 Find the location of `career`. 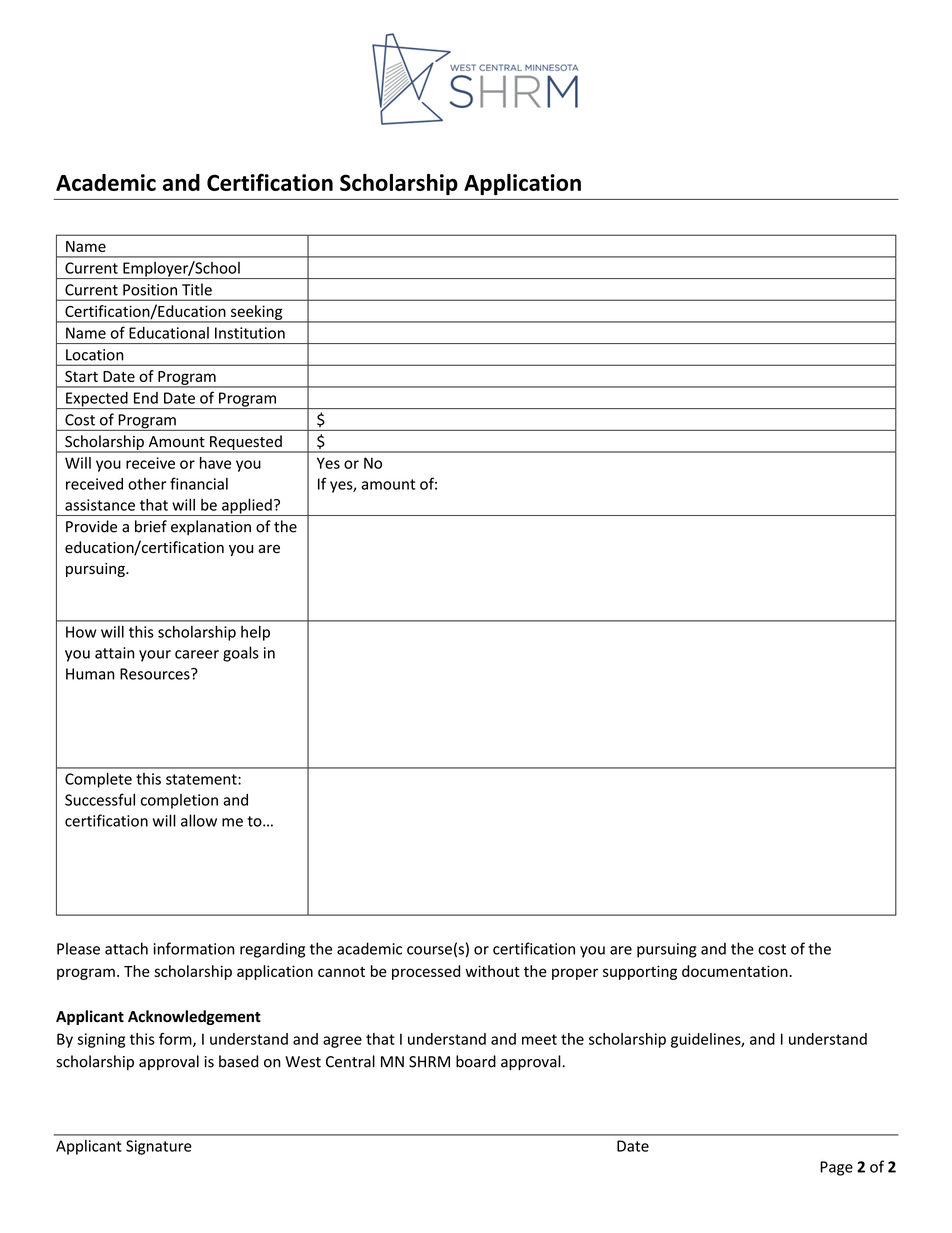

career is located at coordinates (197, 654).
